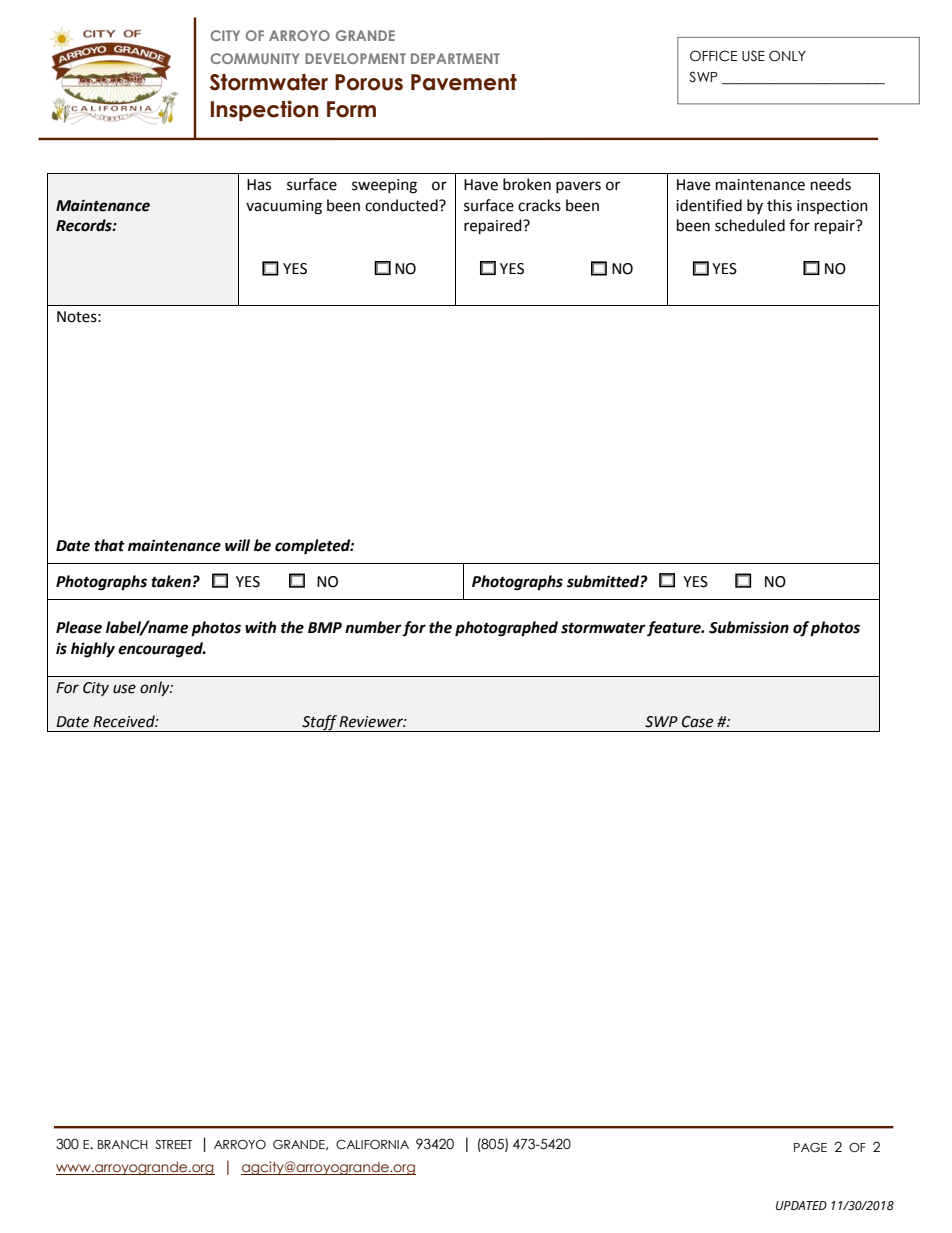  Describe the element at coordinates (372, 1145) in the page. I see `CALIFORNIA` at that location.
